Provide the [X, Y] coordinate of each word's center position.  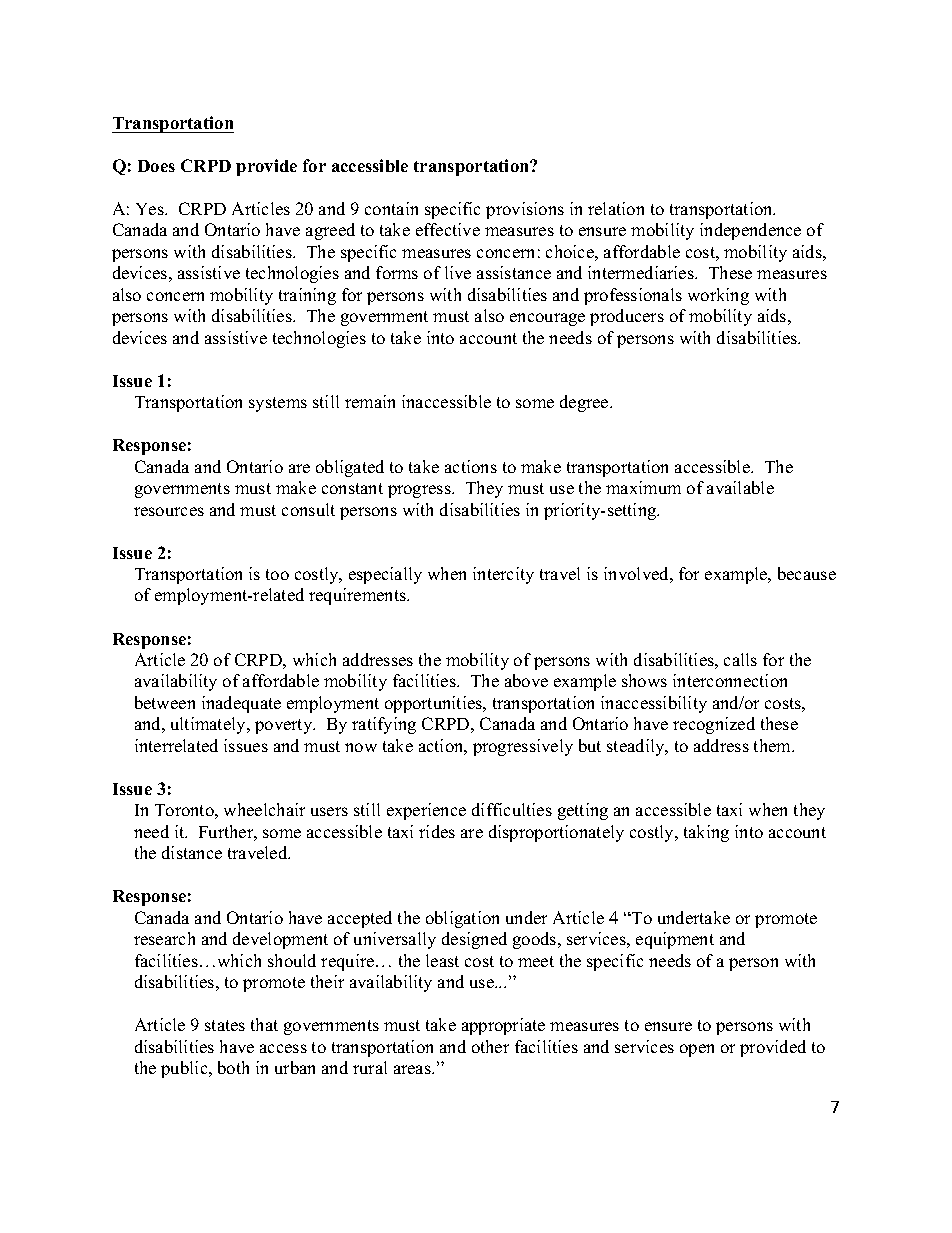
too [277, 574]
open [697, 1050]
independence [750, 231]
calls [740, 659]
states [225, 1025]
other [490, 1046]
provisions [525, 210]
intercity [503, 575]
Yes [151, 209]
